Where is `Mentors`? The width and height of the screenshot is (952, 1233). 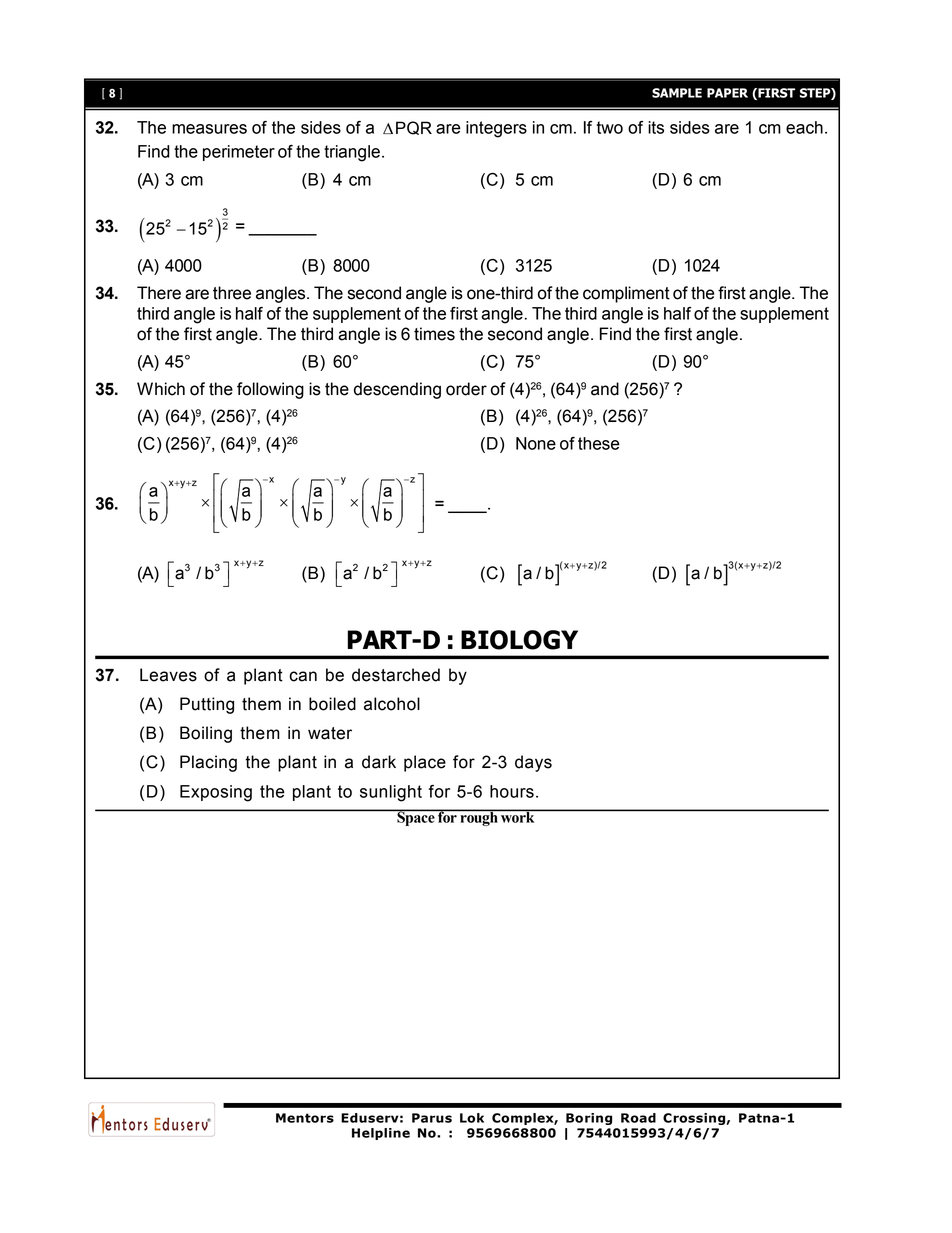
Mentors is located at coordinates (305, 1118).
